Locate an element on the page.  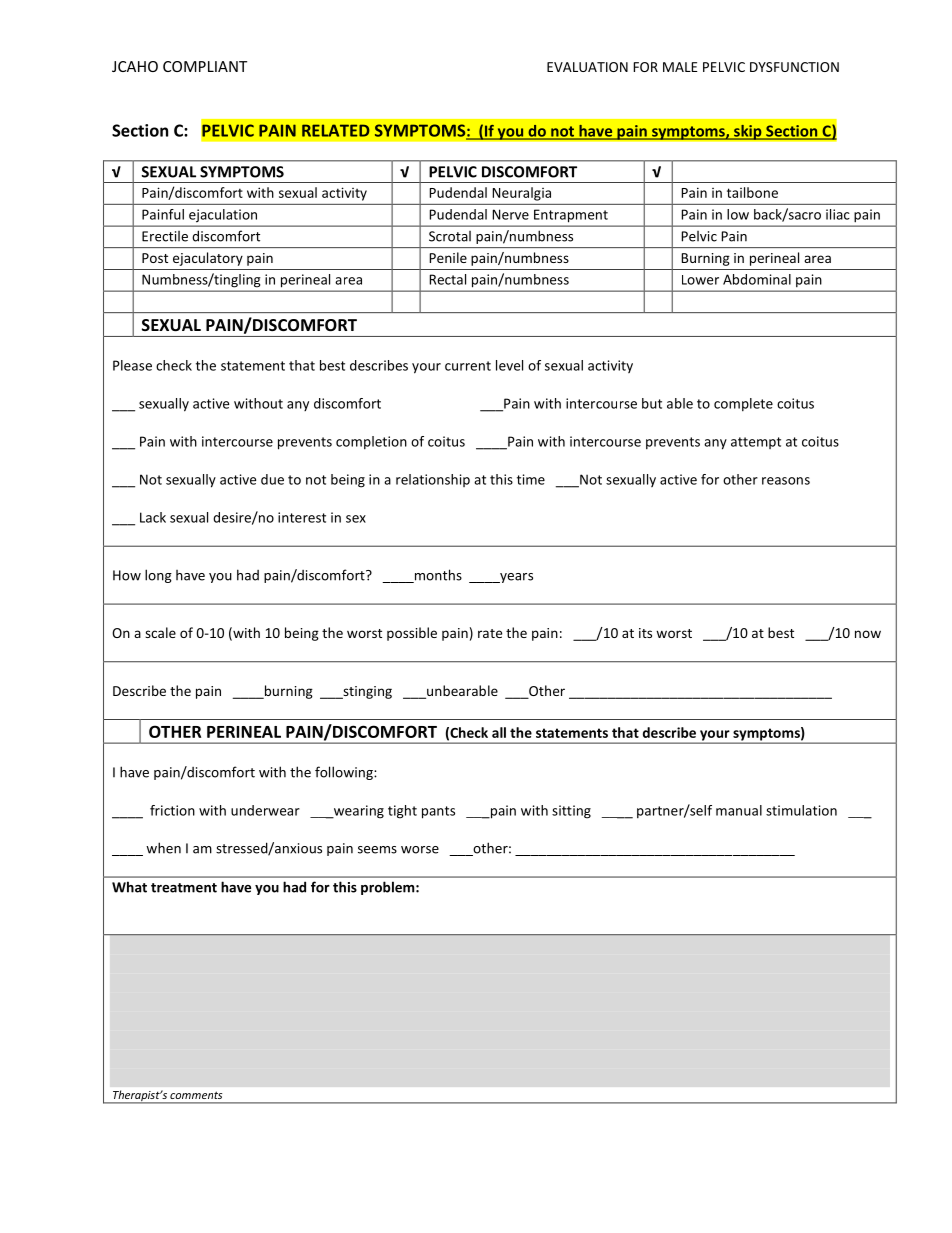
time is located at coordinates (531, 479).
